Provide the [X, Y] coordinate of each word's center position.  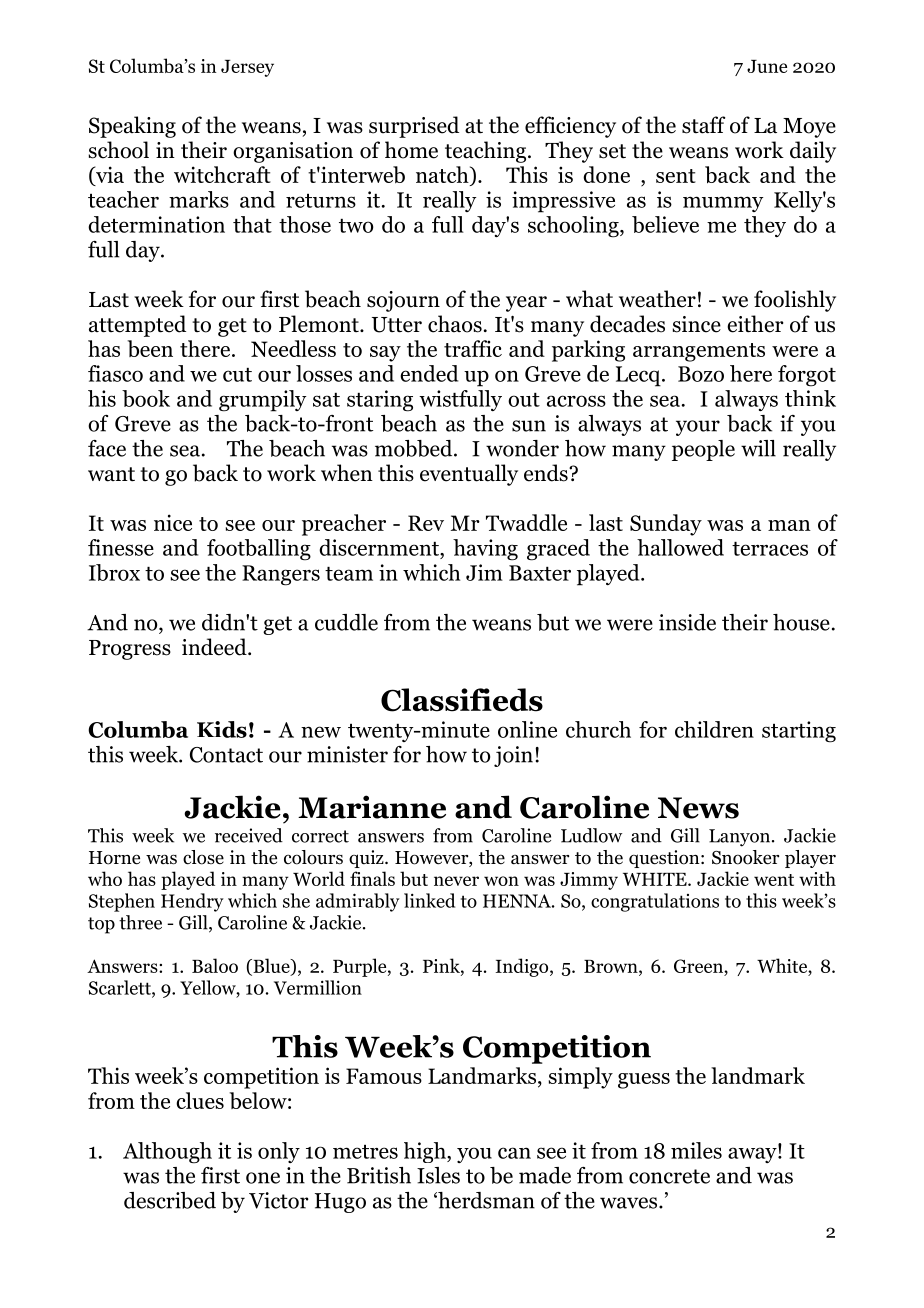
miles [696, 1150]
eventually [469, 475]
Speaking [132, 127]
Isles [438, 1175]
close [203, 857]
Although [167, 1153]
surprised [414, 127]
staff [703, 125]
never [456, 881]
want [111, 474]
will [758, 448]
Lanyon [739, 838]
